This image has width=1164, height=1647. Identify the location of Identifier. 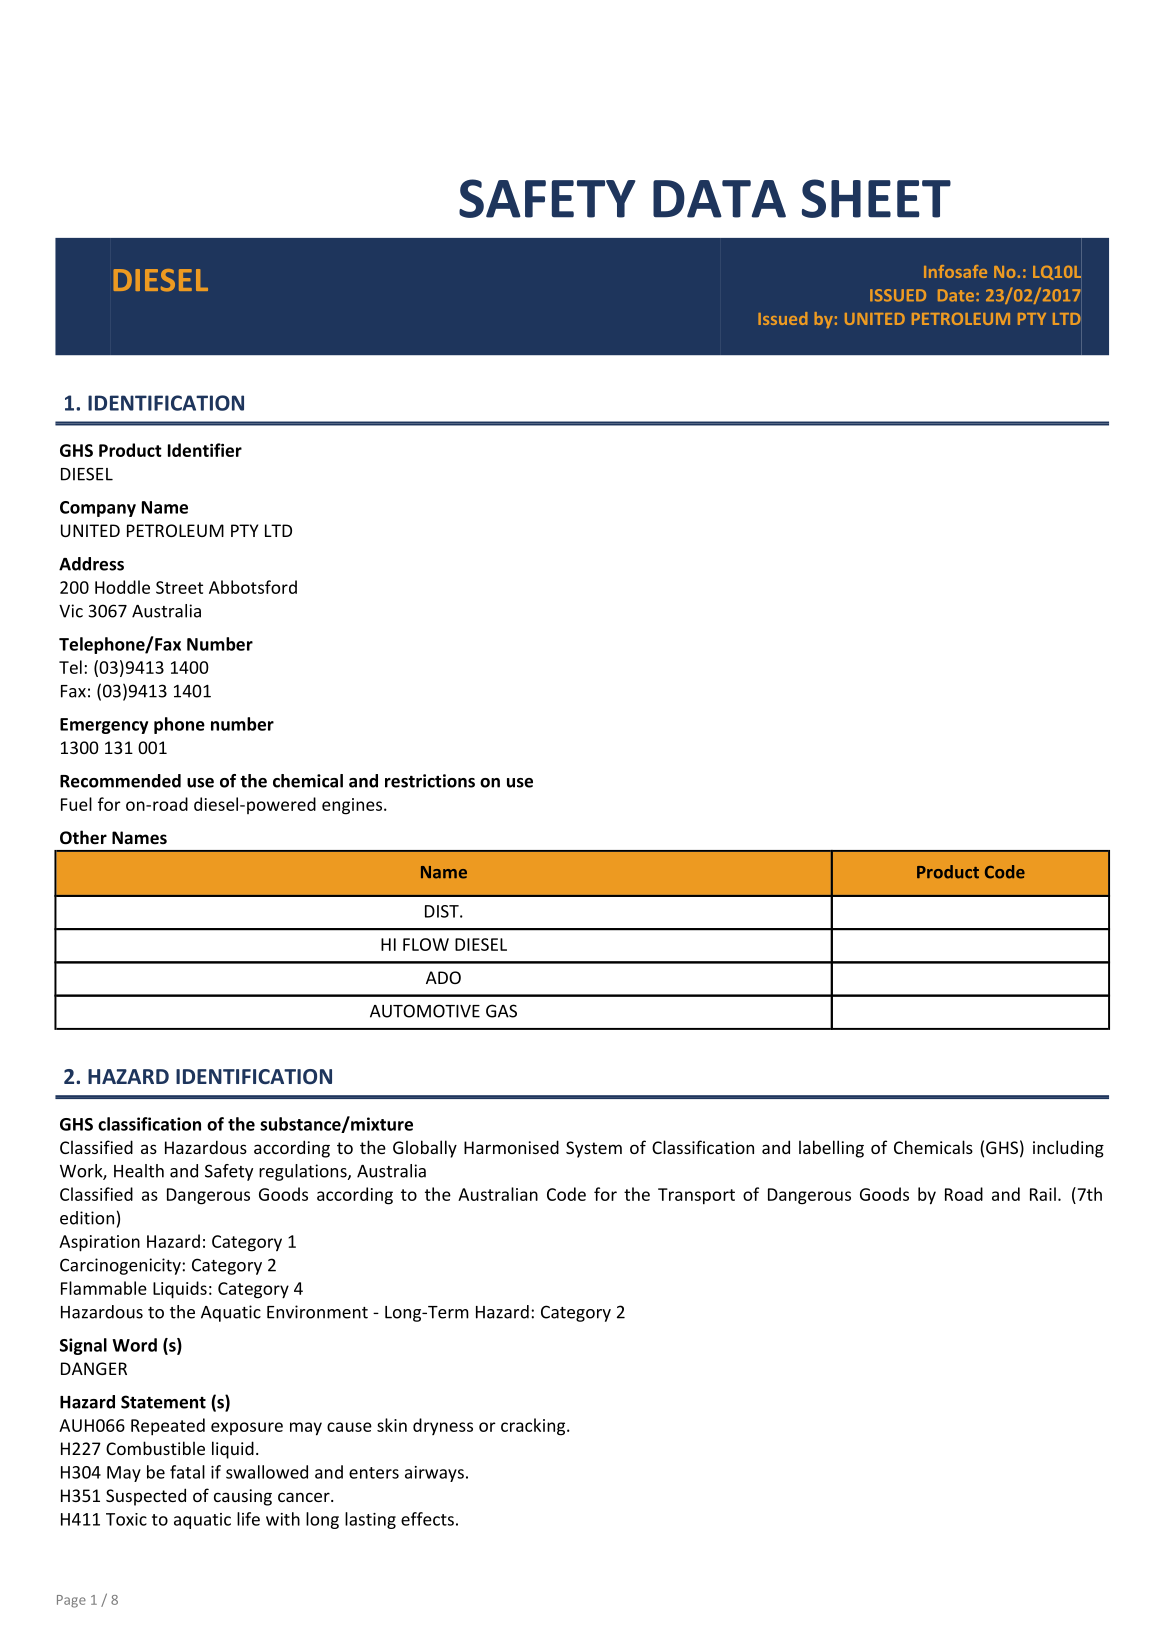
(205, 450).
